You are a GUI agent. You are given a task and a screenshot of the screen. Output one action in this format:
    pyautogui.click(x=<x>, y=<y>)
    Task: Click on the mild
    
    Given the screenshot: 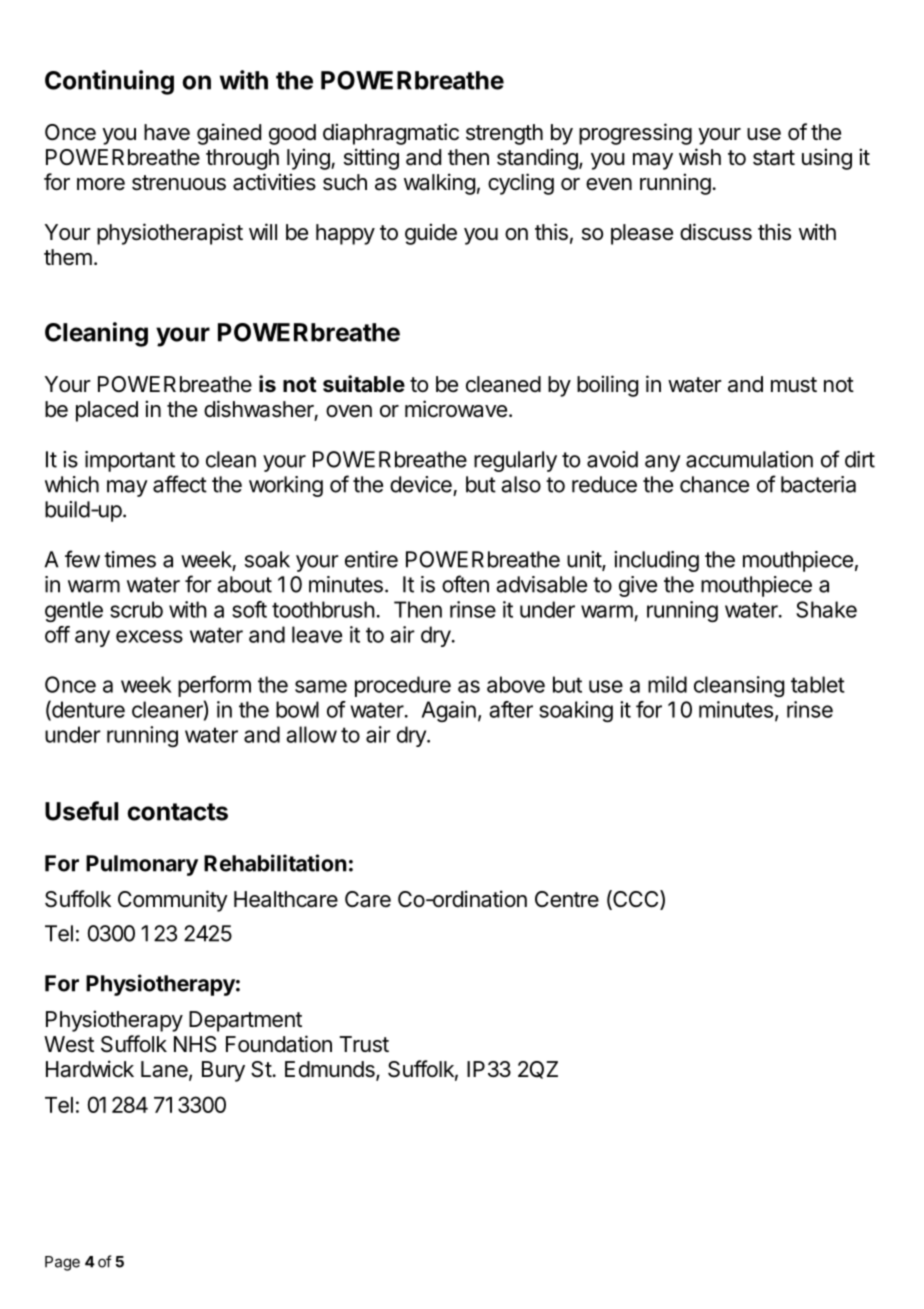 What is the action you would take?
    pyautogui.click(x=667, y=684)
